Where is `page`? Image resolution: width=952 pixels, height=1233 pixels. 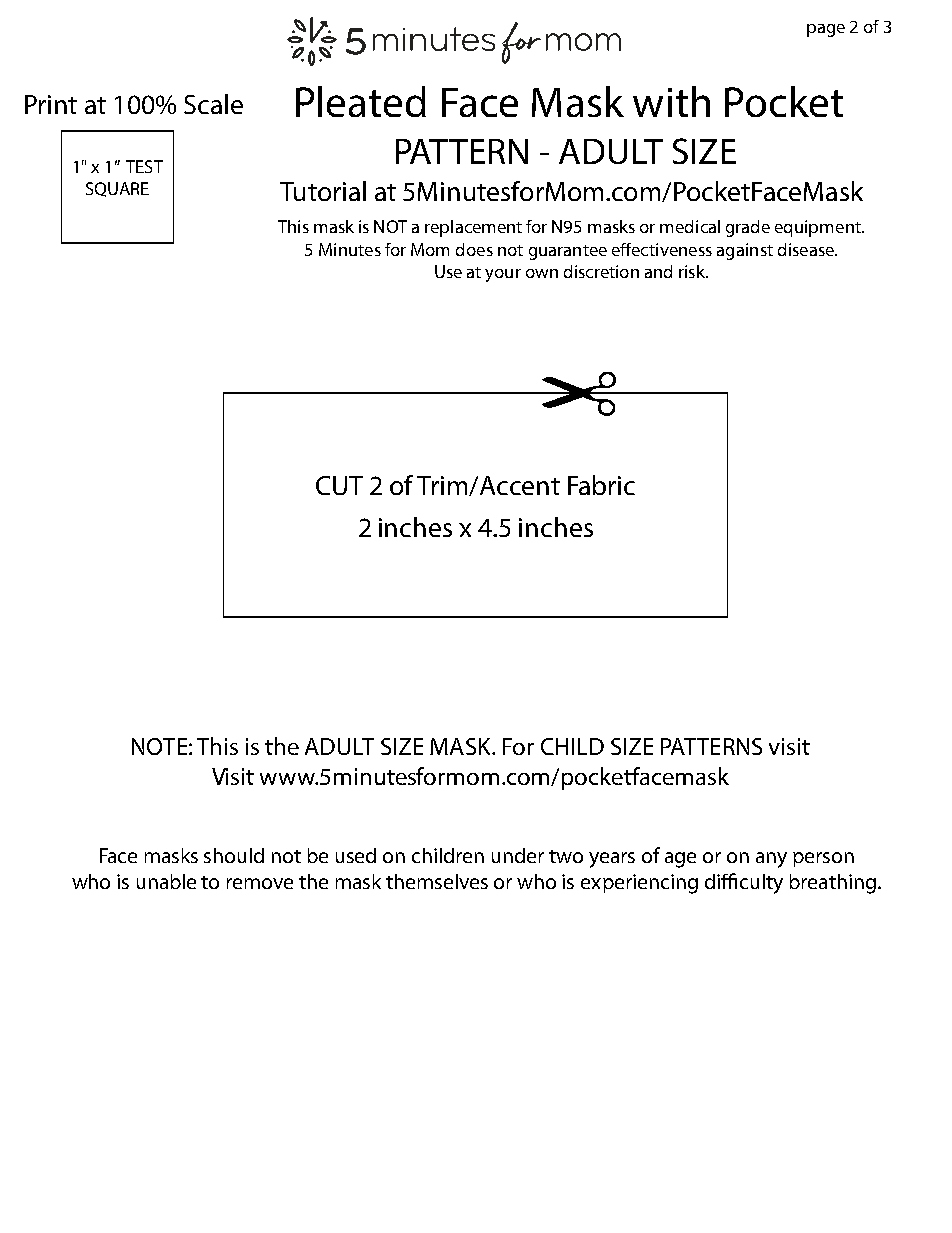 page is located at coordinates (826, 30).
